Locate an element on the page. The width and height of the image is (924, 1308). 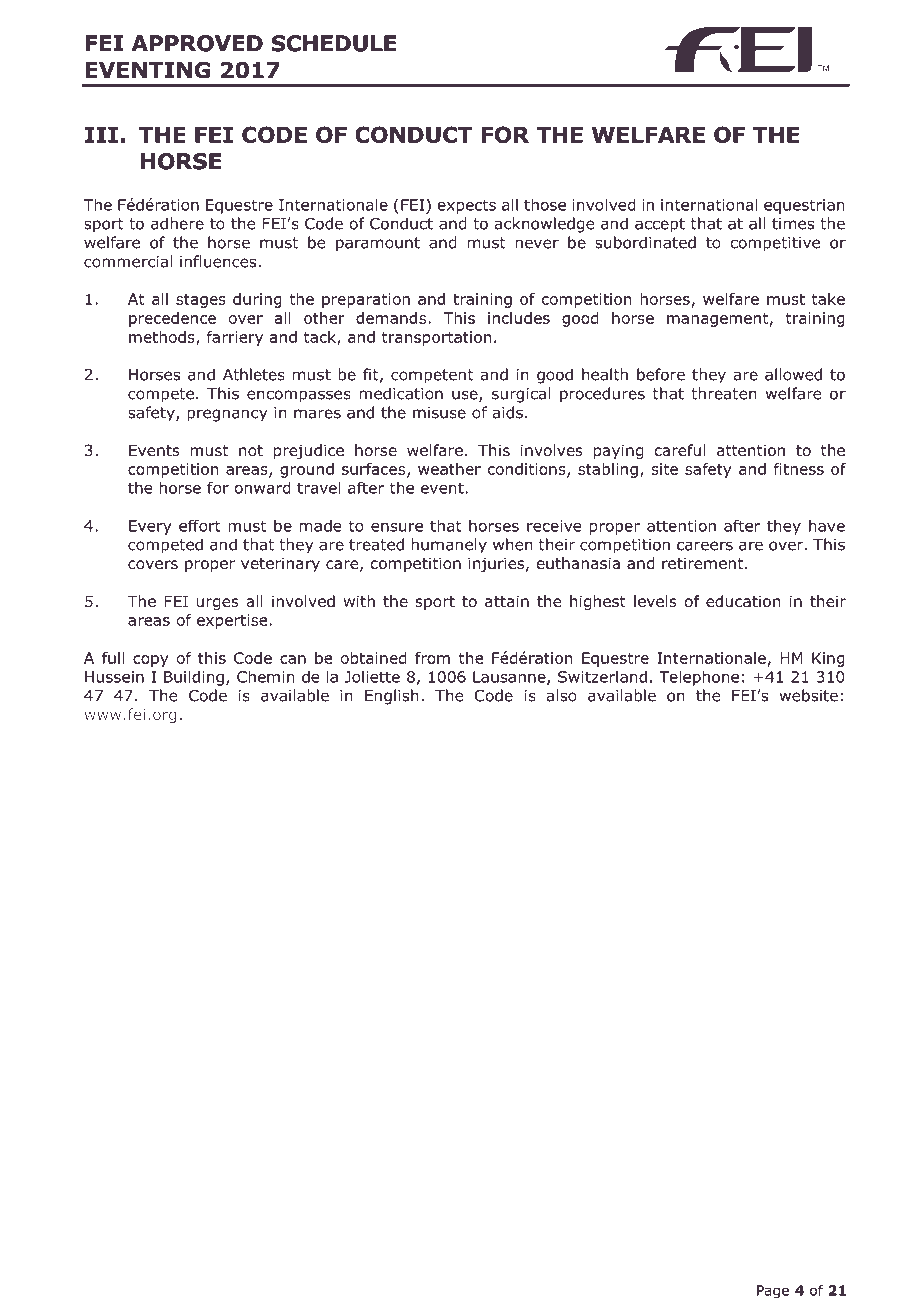
misuse is located at coordinates (439, 413).
